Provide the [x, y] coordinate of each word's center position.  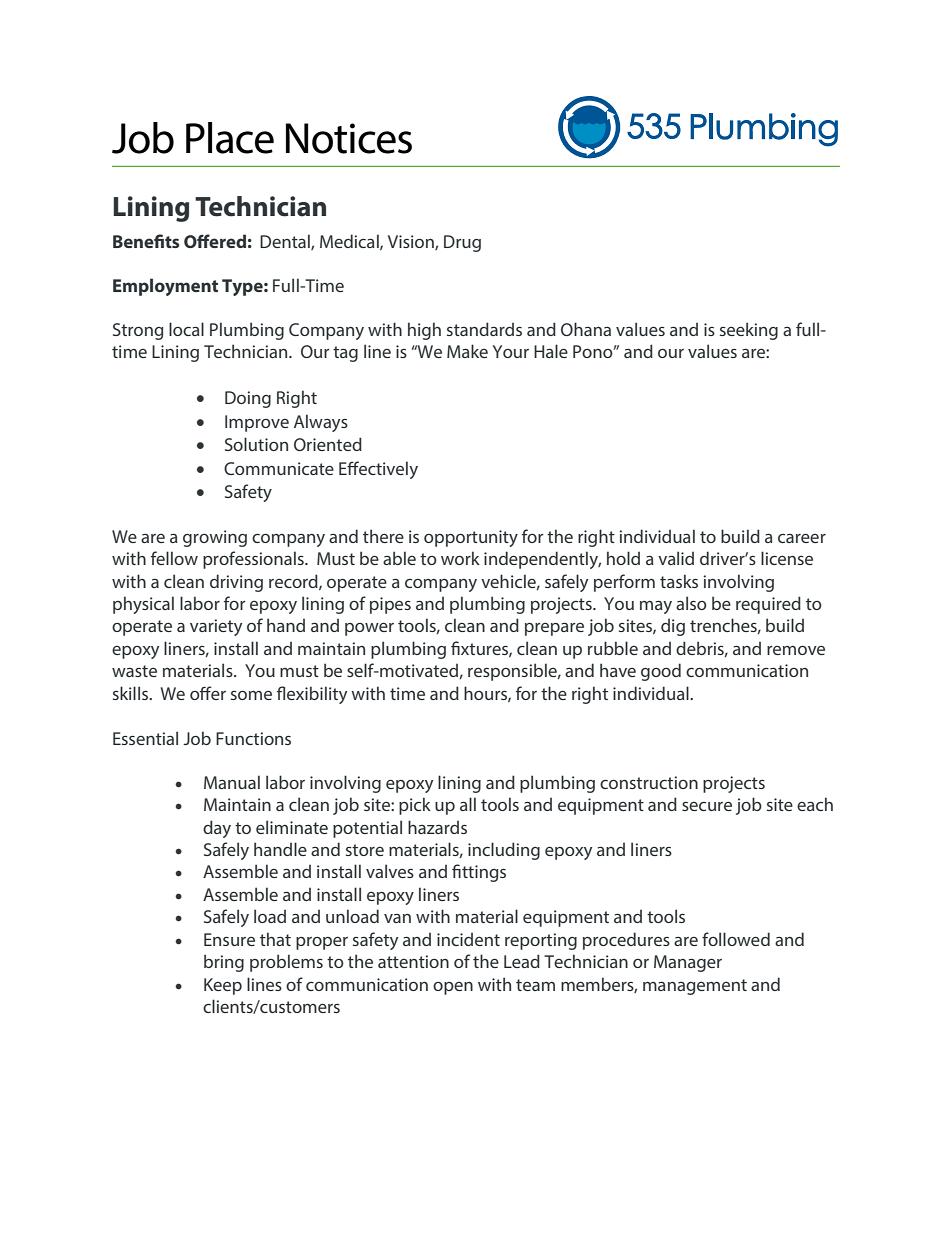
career [802, 538]
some [251, 695]
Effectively [378, 470]
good [661, 672]
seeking [749, 331]
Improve [257, 423]
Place [230, 138]
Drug [462, 243]
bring [224, 963]
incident [468, 939]
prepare [554, 629]
